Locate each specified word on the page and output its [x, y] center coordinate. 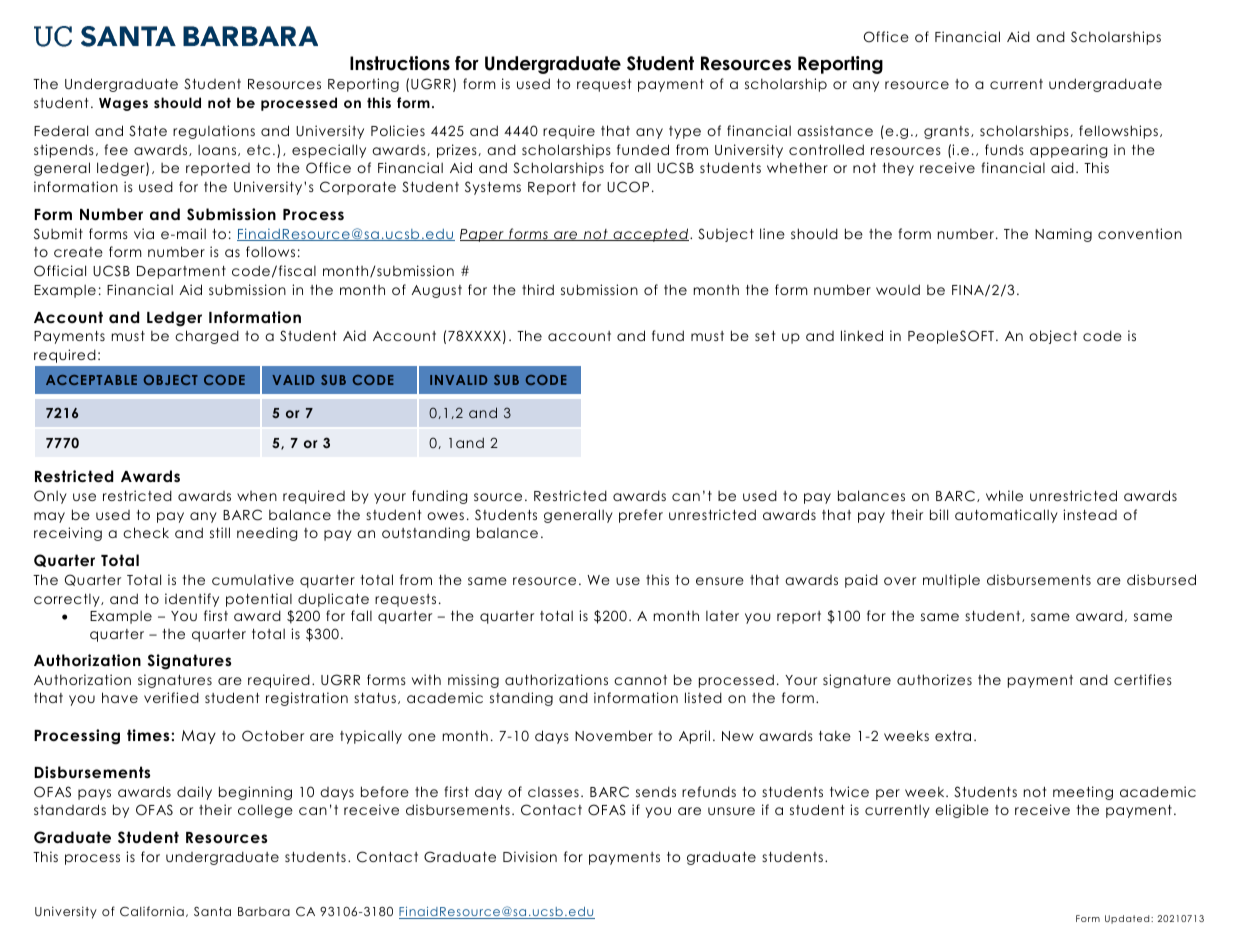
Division [530, 856]
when [257, 496]
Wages [123, 104]
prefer [641, 516]
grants [948, 132]
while [1004, 495]
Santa [212, 911]
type [685, 132]
